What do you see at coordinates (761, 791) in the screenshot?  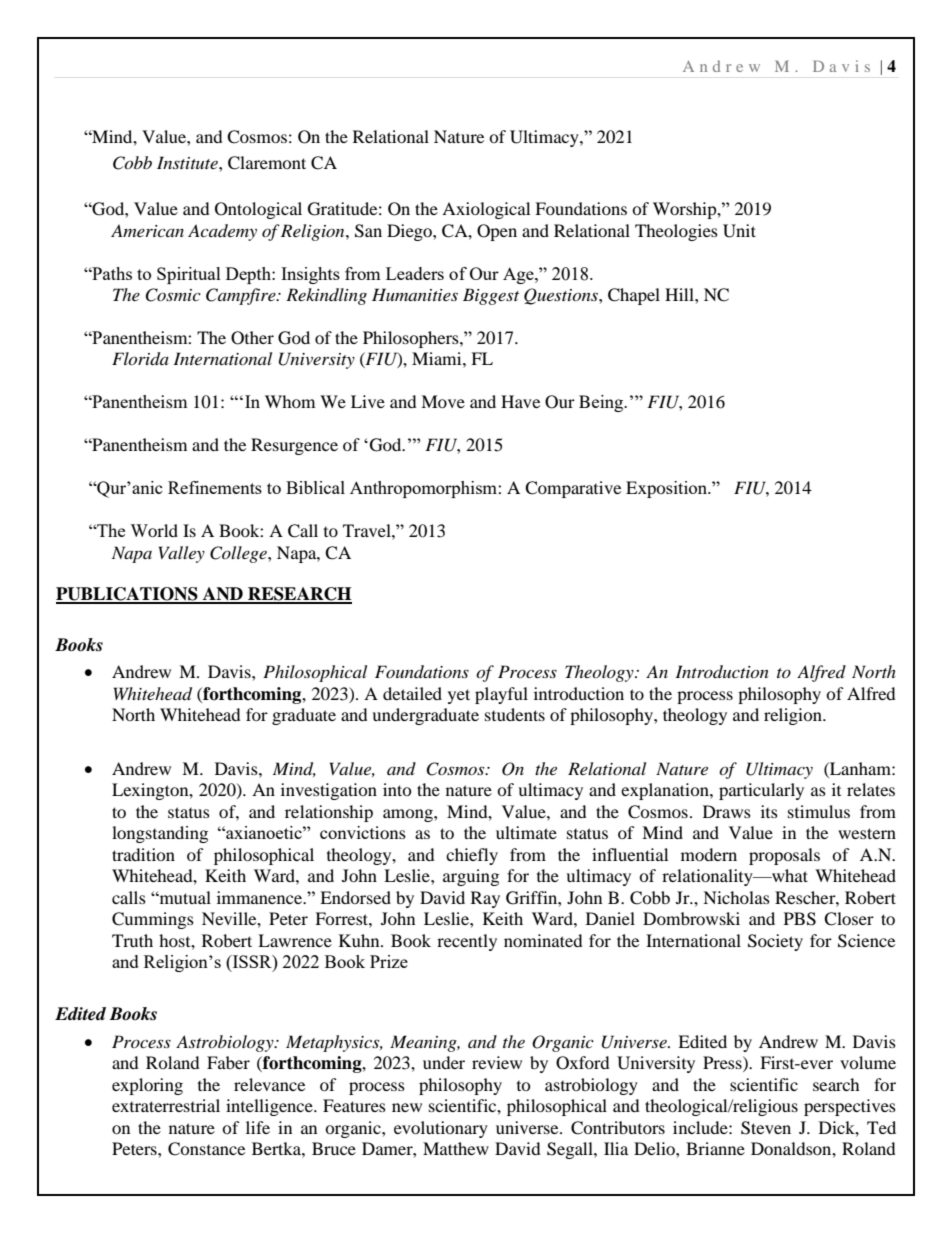 I see `particularly` at bounding box center [761, 791].
